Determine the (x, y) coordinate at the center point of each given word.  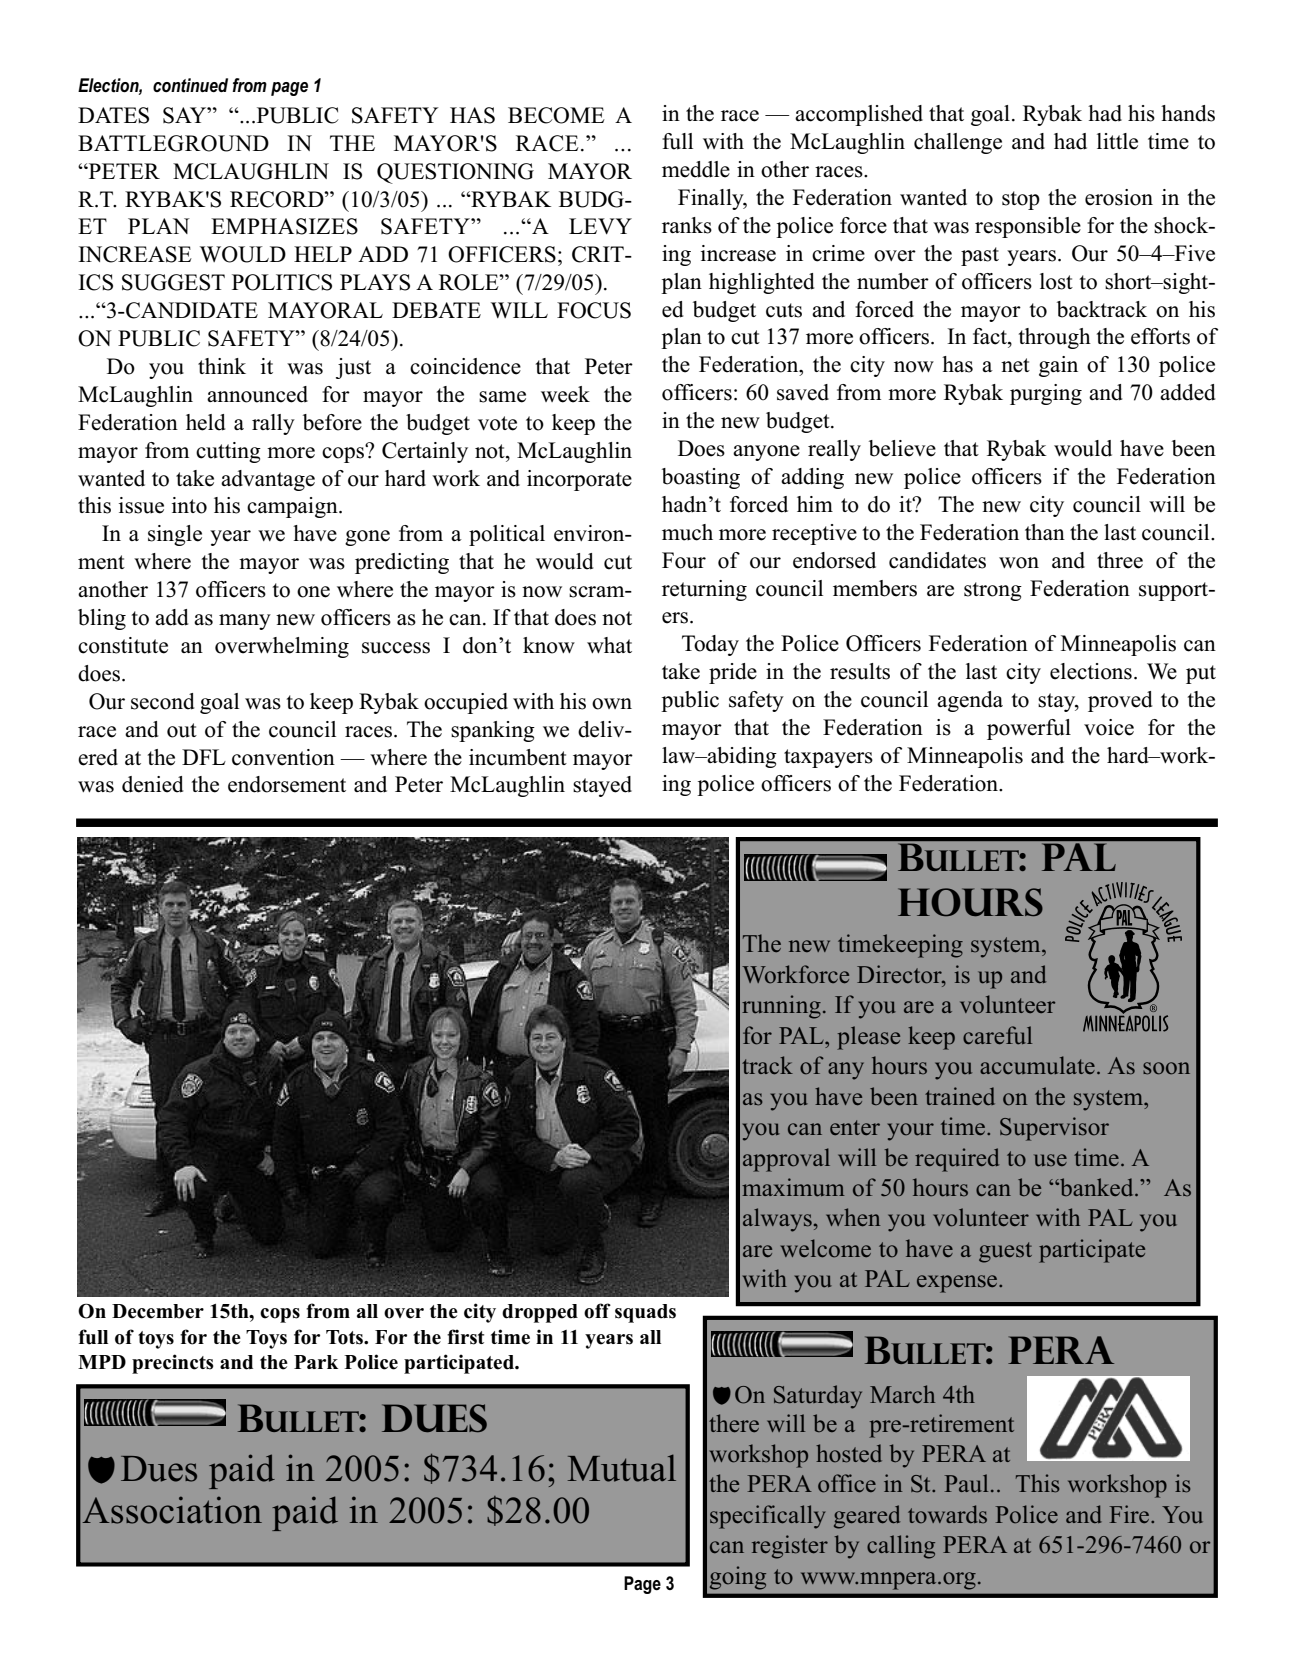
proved (1120, 701)
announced (257, 394)
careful (997, 1035)
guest (1005, 1252)
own (612, 704)
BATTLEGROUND (173, 143)
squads (645, 1313)
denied (152, 784)
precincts (173, 1364)
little (1117, 141)
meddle (696, 169)
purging (1046, 394)
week (565, 394)
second (162, 701)
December (158, 1311)
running (781, 1007)
